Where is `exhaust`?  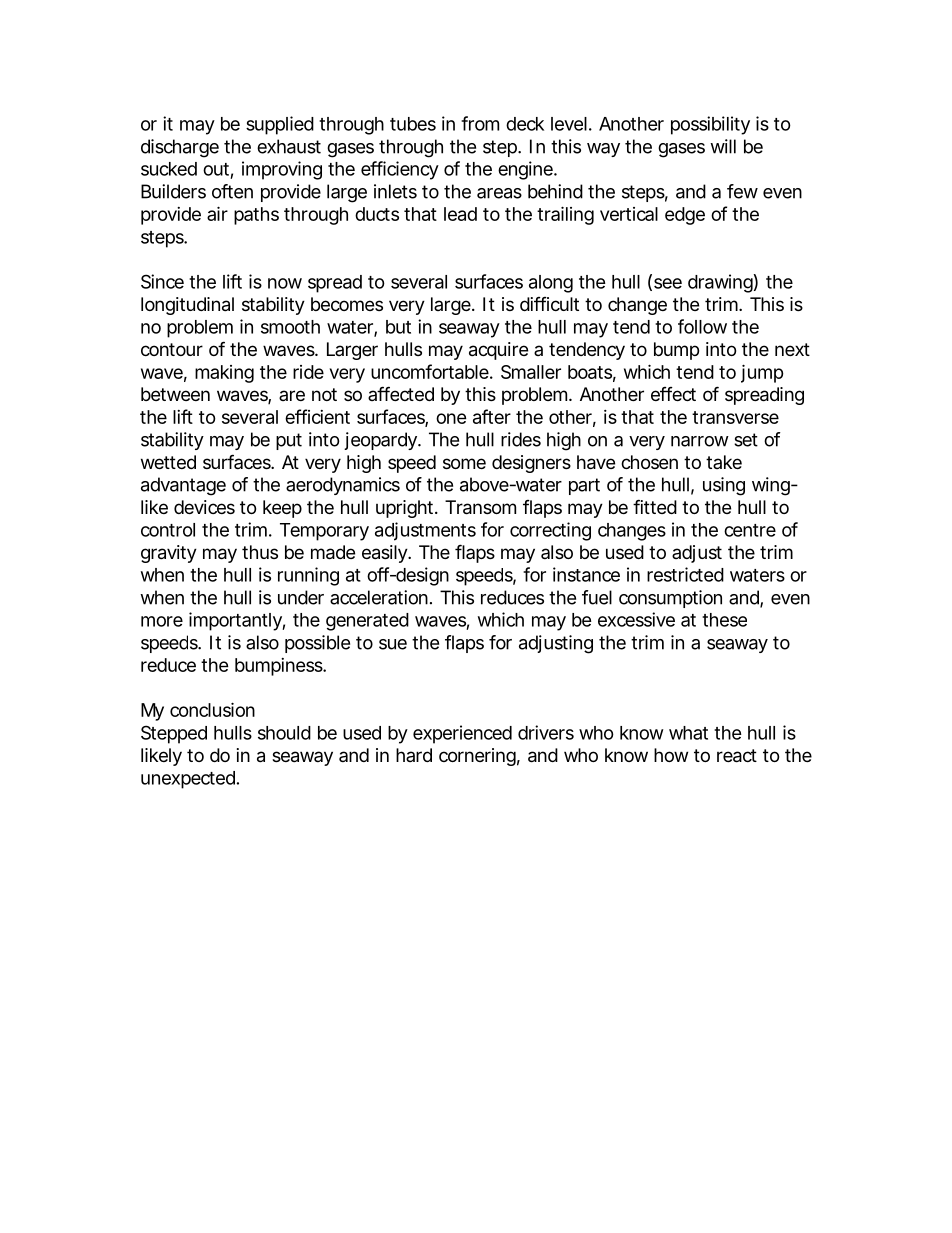
exhaust is located at coordinates (289, 146).
